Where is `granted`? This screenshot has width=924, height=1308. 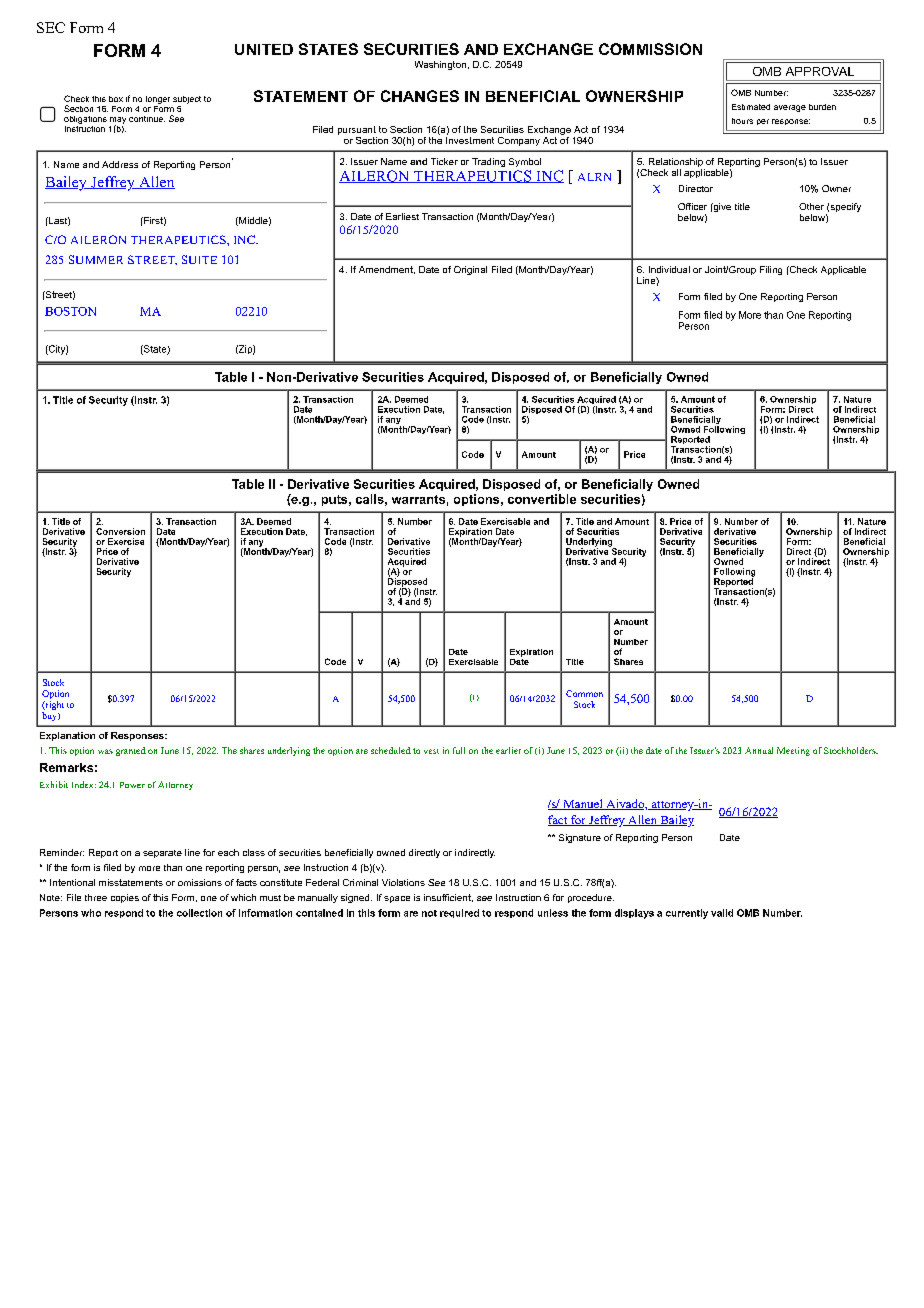
granted is located at coordinates (131, 751).
